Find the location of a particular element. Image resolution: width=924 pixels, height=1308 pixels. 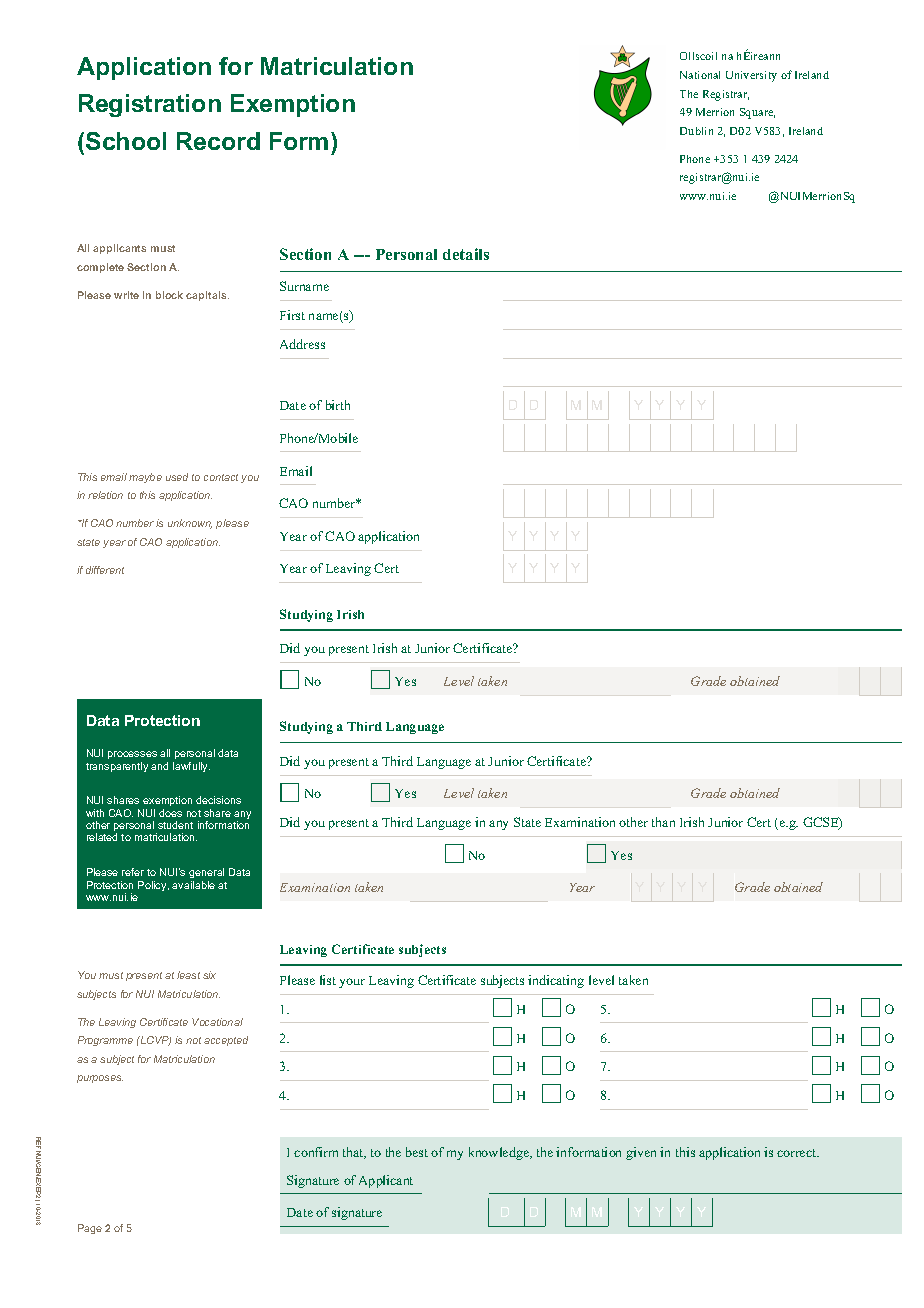

Dublin is located at coordinates (696, 131).
